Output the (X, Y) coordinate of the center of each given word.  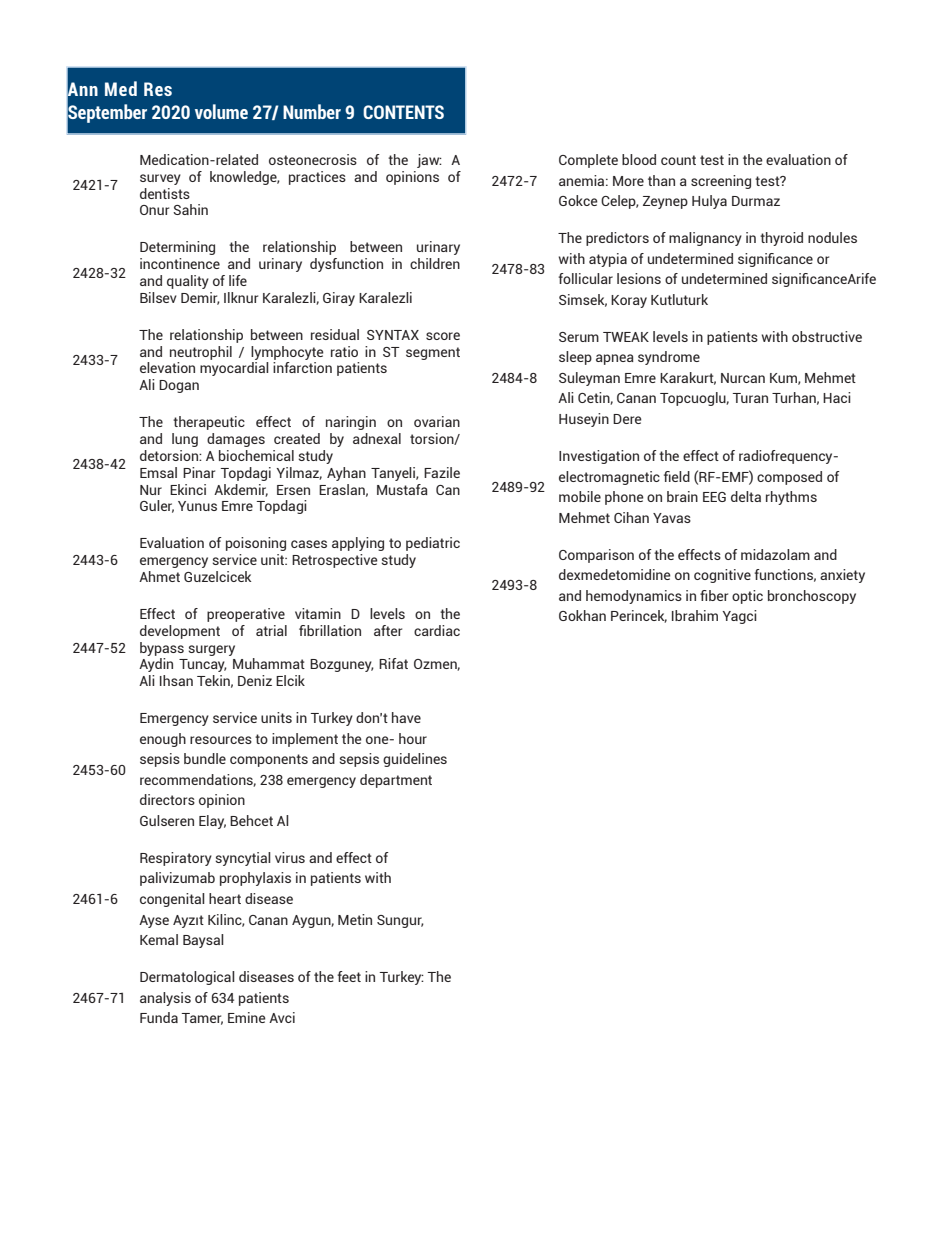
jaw (429, 161)
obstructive (827, 336)
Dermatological (187, 978)
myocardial (234, 369)
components (269, 760)
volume (221, 111)
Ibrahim (695, 615)
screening (721, 182)
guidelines (415, 760)
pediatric (433, 544)
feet (349, 976)
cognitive (722, 576)
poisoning (256, 544)
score (443, 336)
